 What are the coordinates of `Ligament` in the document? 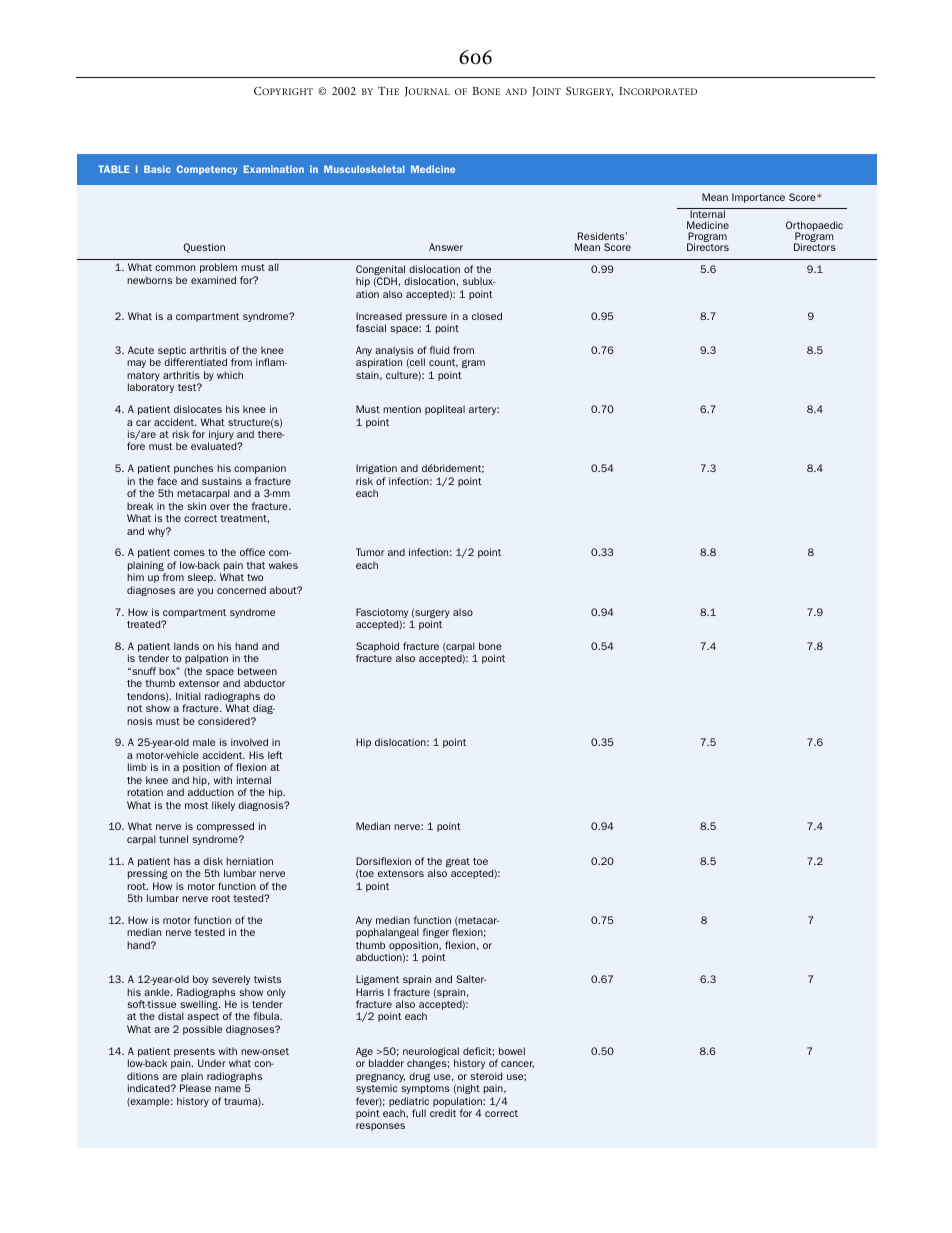 It's located at (377, 980).
